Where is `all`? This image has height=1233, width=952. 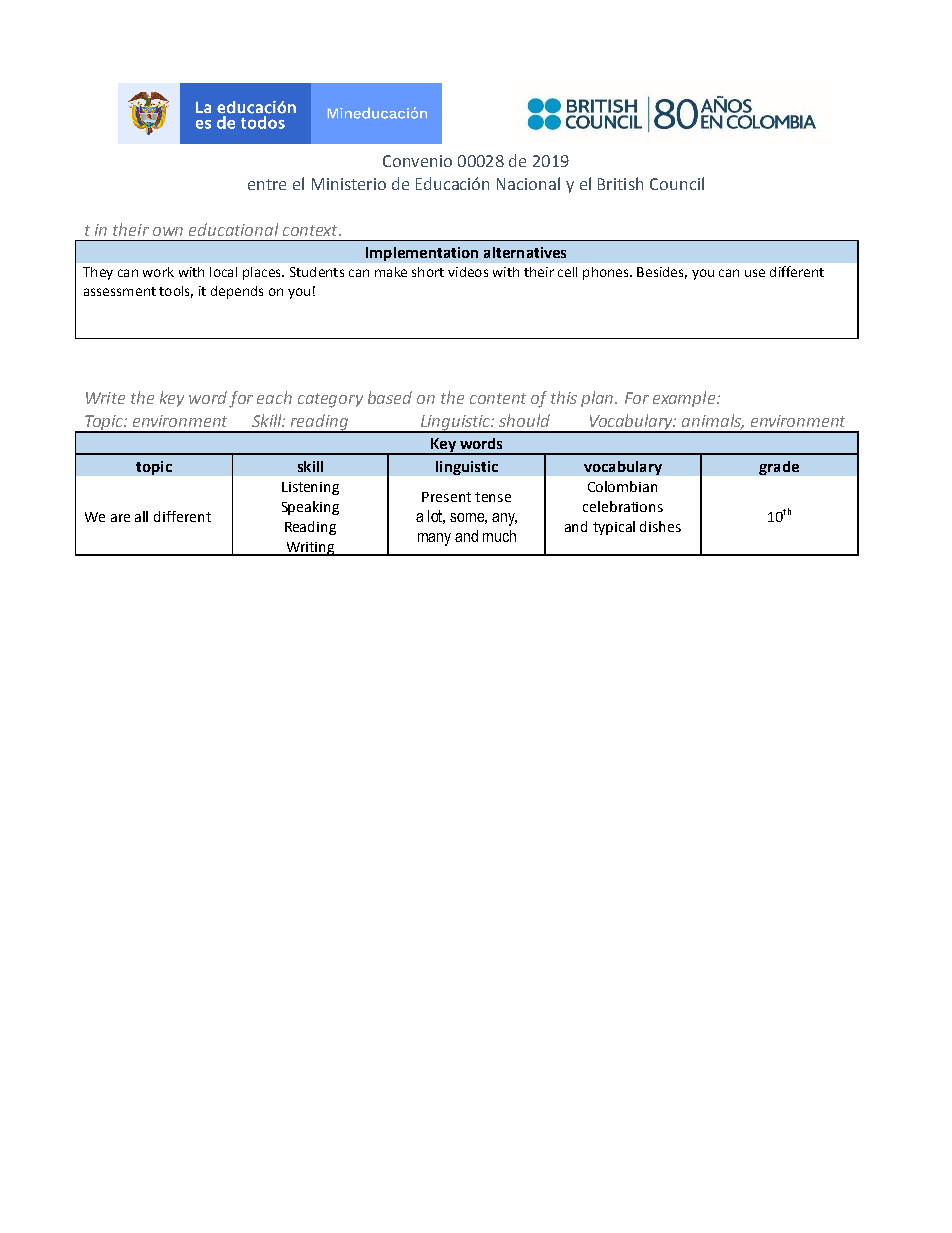
all is located at coordinates (141, 516).
